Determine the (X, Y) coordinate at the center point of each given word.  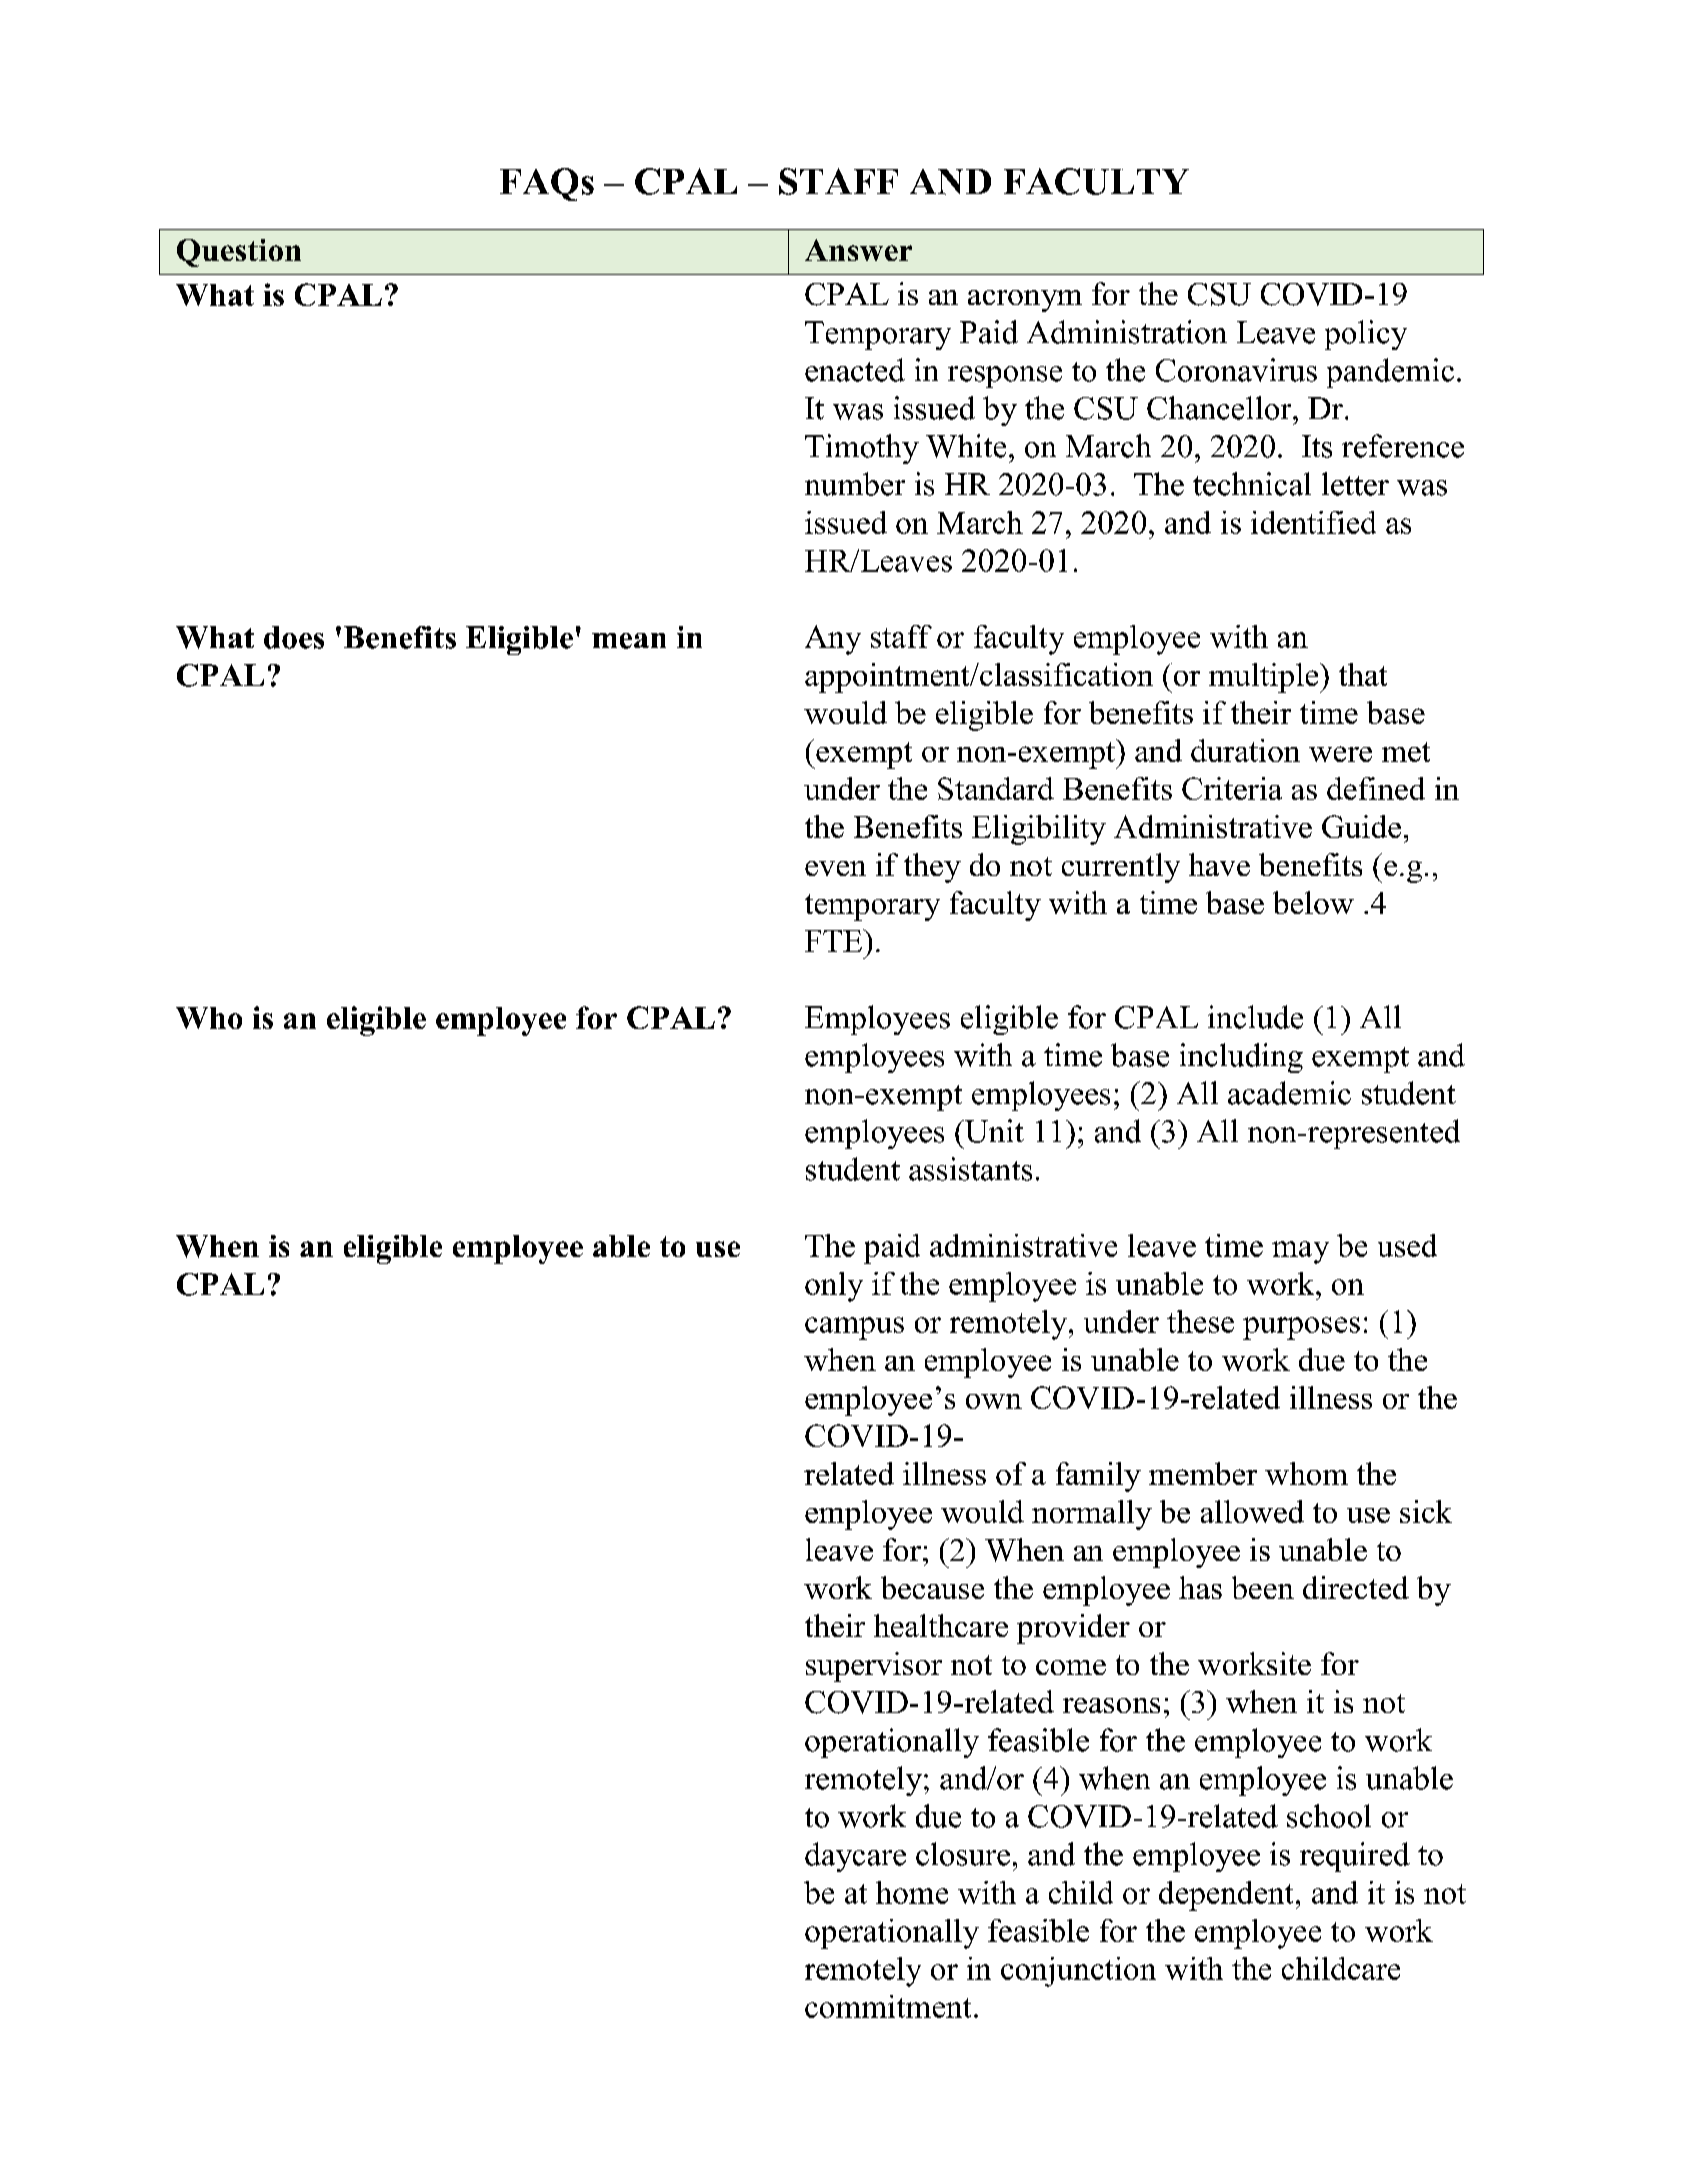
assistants (970, 1169)
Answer (858, 250)
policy (1366, 335)
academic (1289, 1093)
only (834, 1287)
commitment (888, 2006)
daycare (855, 1857)
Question (239, 253)
